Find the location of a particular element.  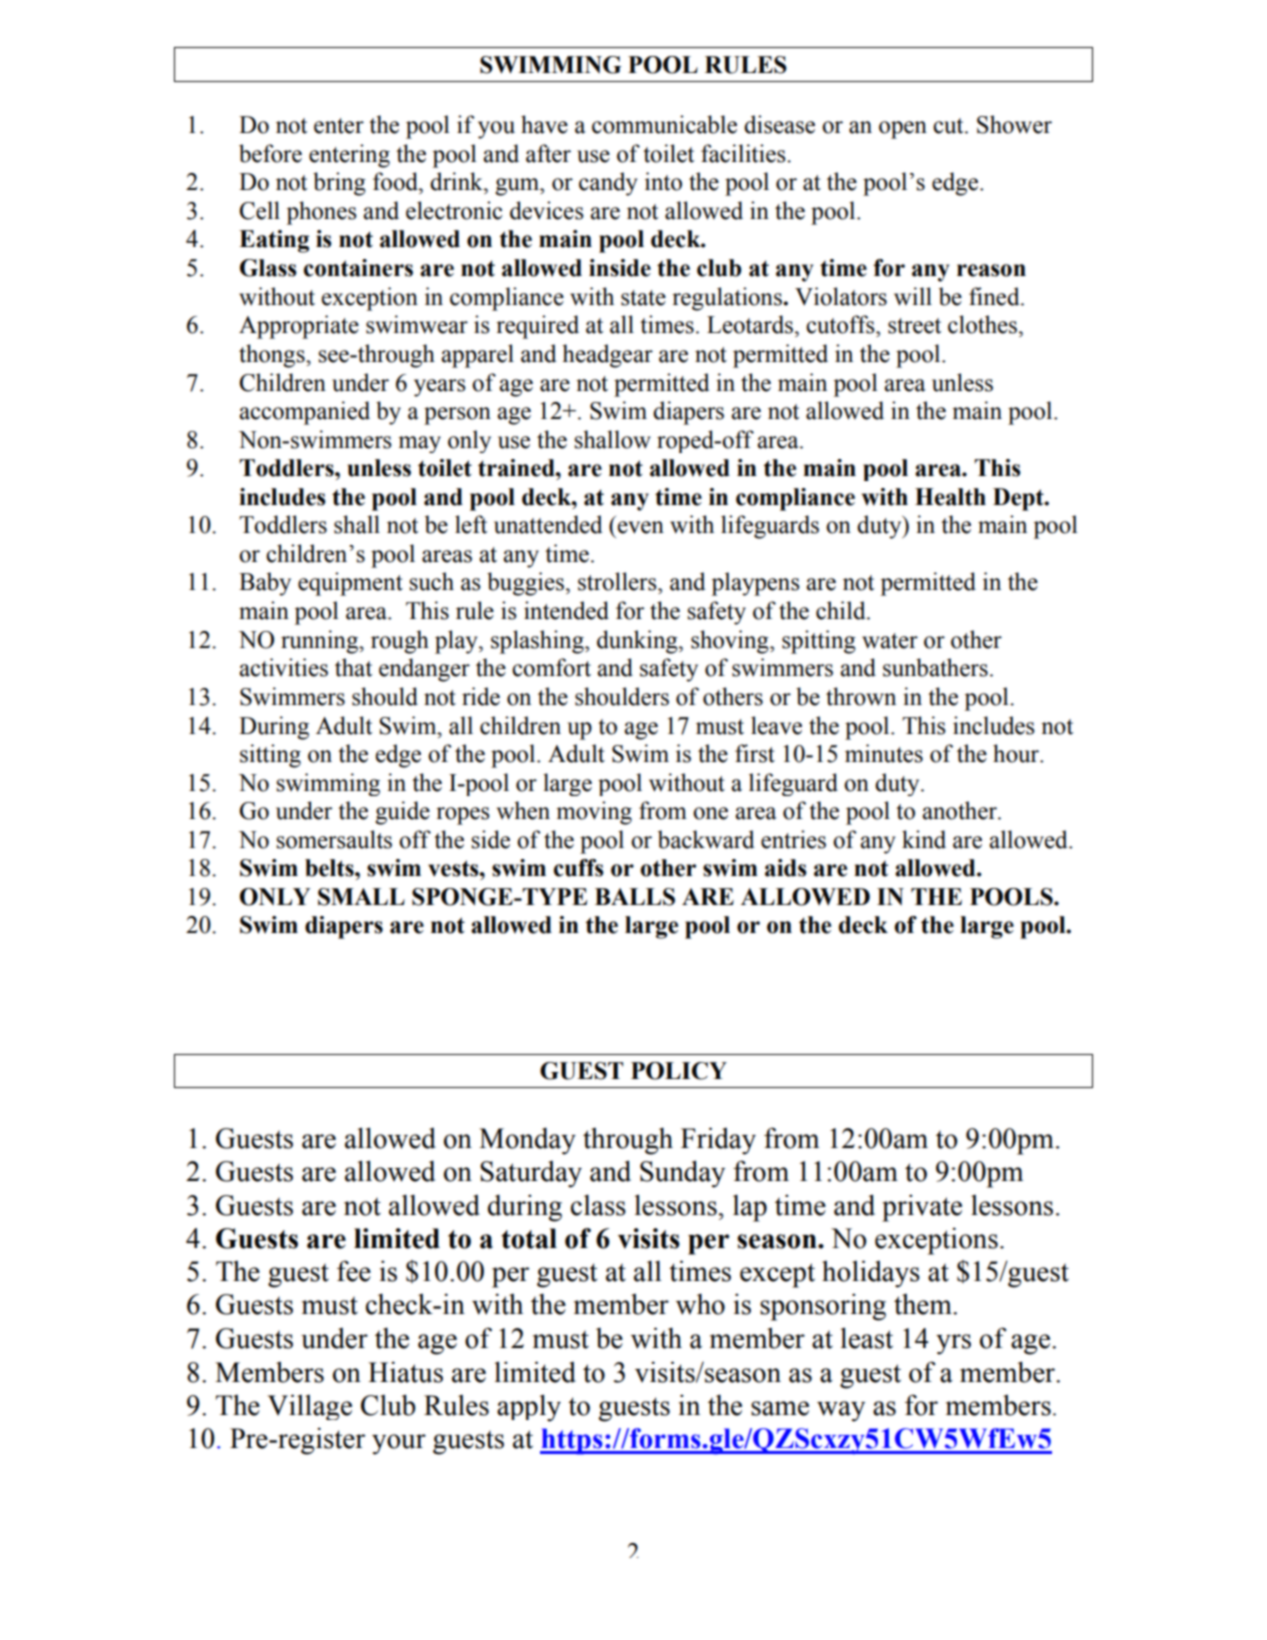

yrs is located at coordinates (953, 1344).
